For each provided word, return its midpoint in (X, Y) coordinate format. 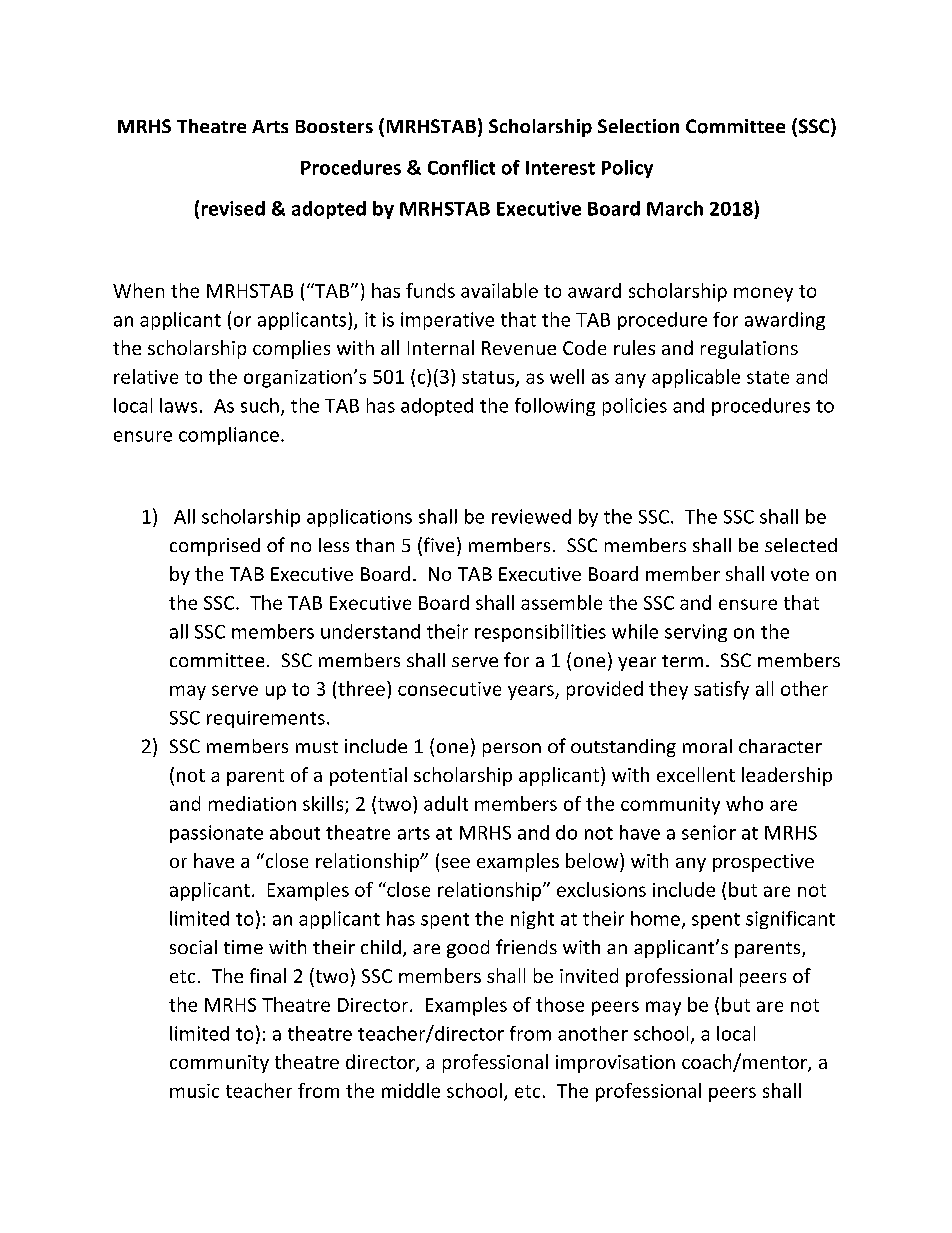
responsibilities (540, 633)
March (675, 208)
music (194, 1091)
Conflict (461, 167)
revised (233, 208)
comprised (215, 547)
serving (696, 633)
